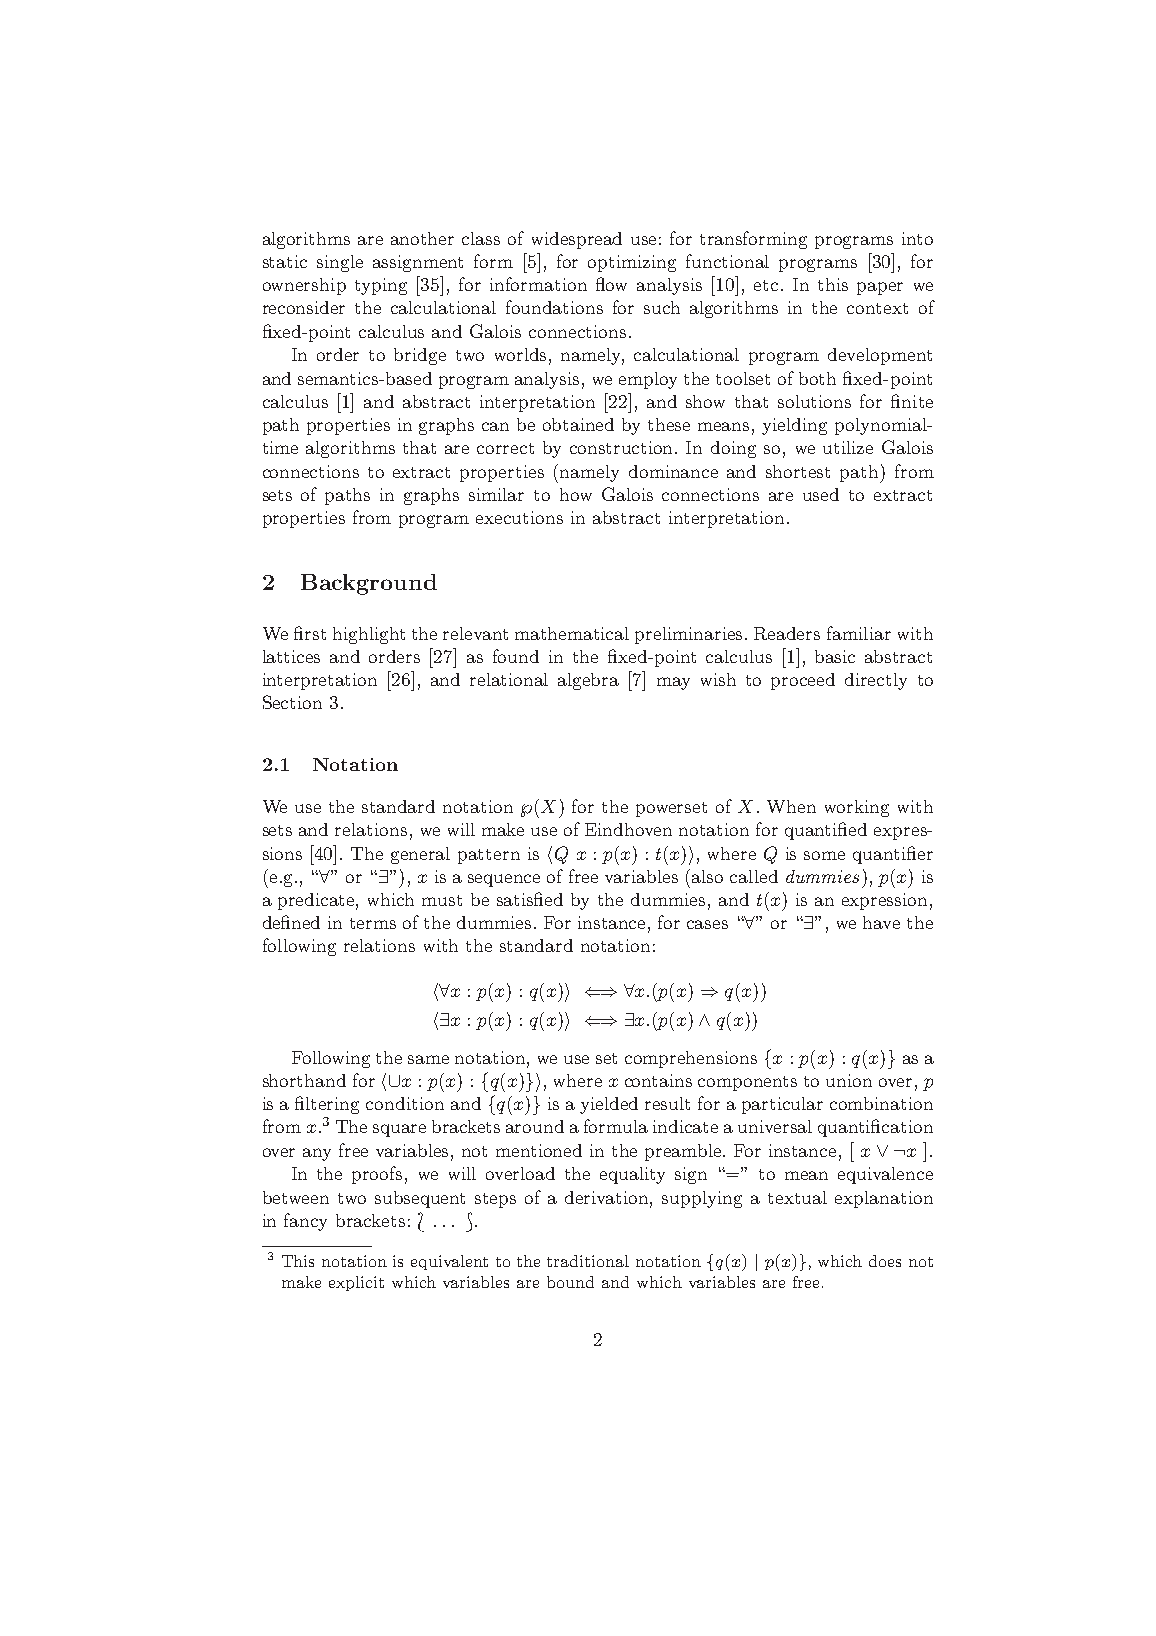 Image resolution: width=1156 pixels, height=1636 pixels. What do you see at coordinates (588, 1261) in the screenshot?
I see `traditional` at bounding box center [588, 1261].
